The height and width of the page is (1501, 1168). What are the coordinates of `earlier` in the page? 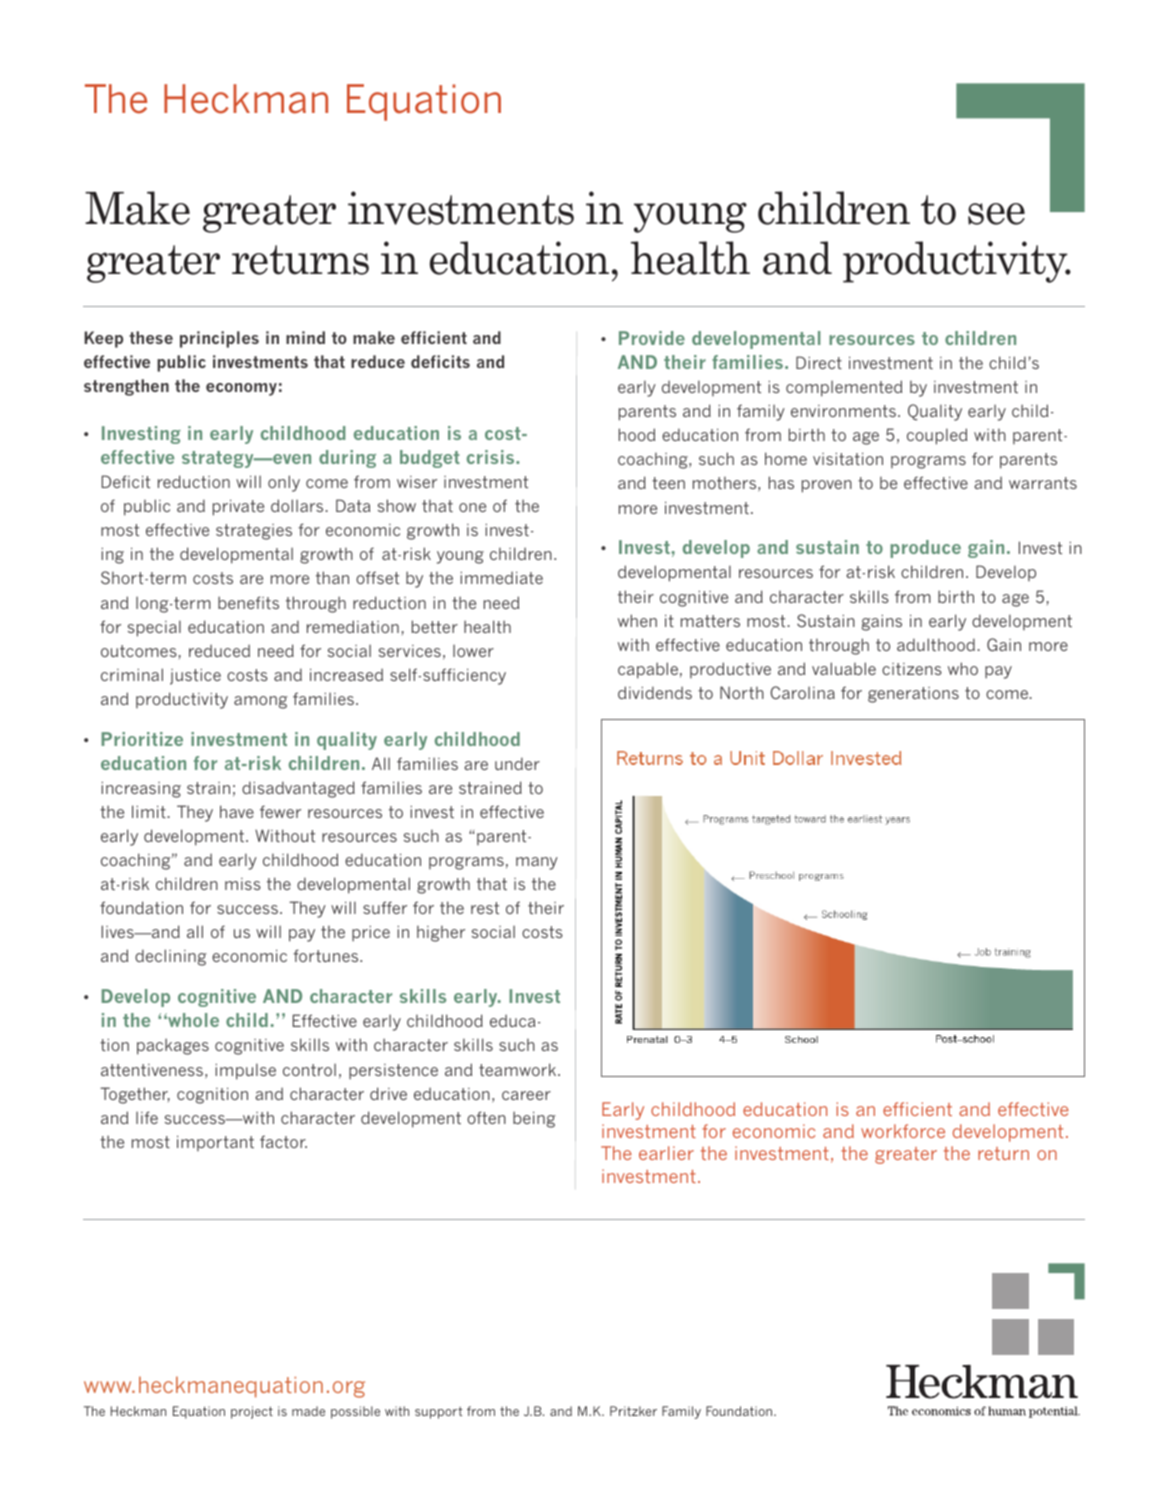 It's located at (666, 1153).
